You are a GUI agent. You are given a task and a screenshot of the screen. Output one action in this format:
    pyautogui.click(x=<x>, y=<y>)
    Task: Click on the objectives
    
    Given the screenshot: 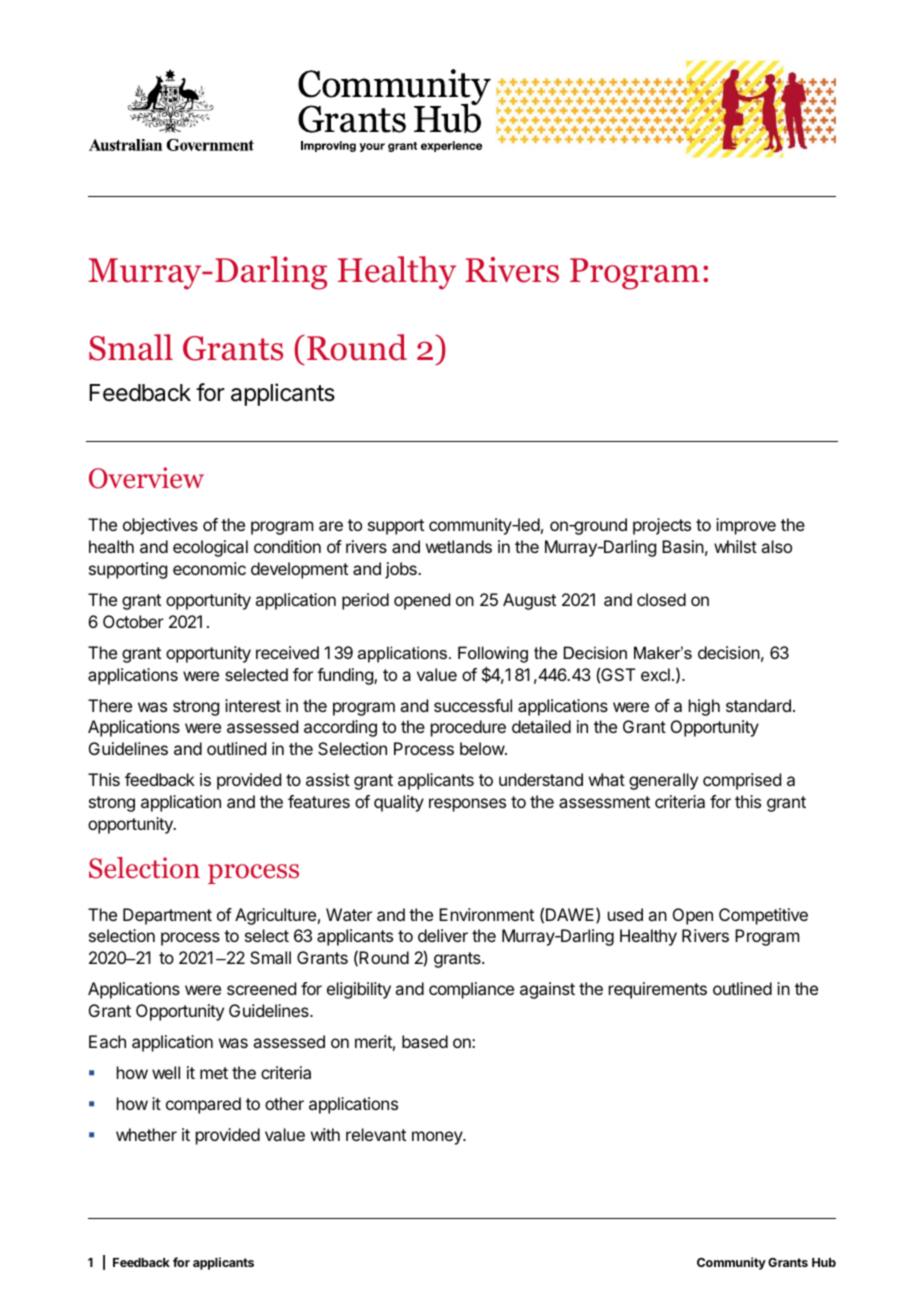 What is the action you would take?
    pyautogui.click(x=160, y=526)
